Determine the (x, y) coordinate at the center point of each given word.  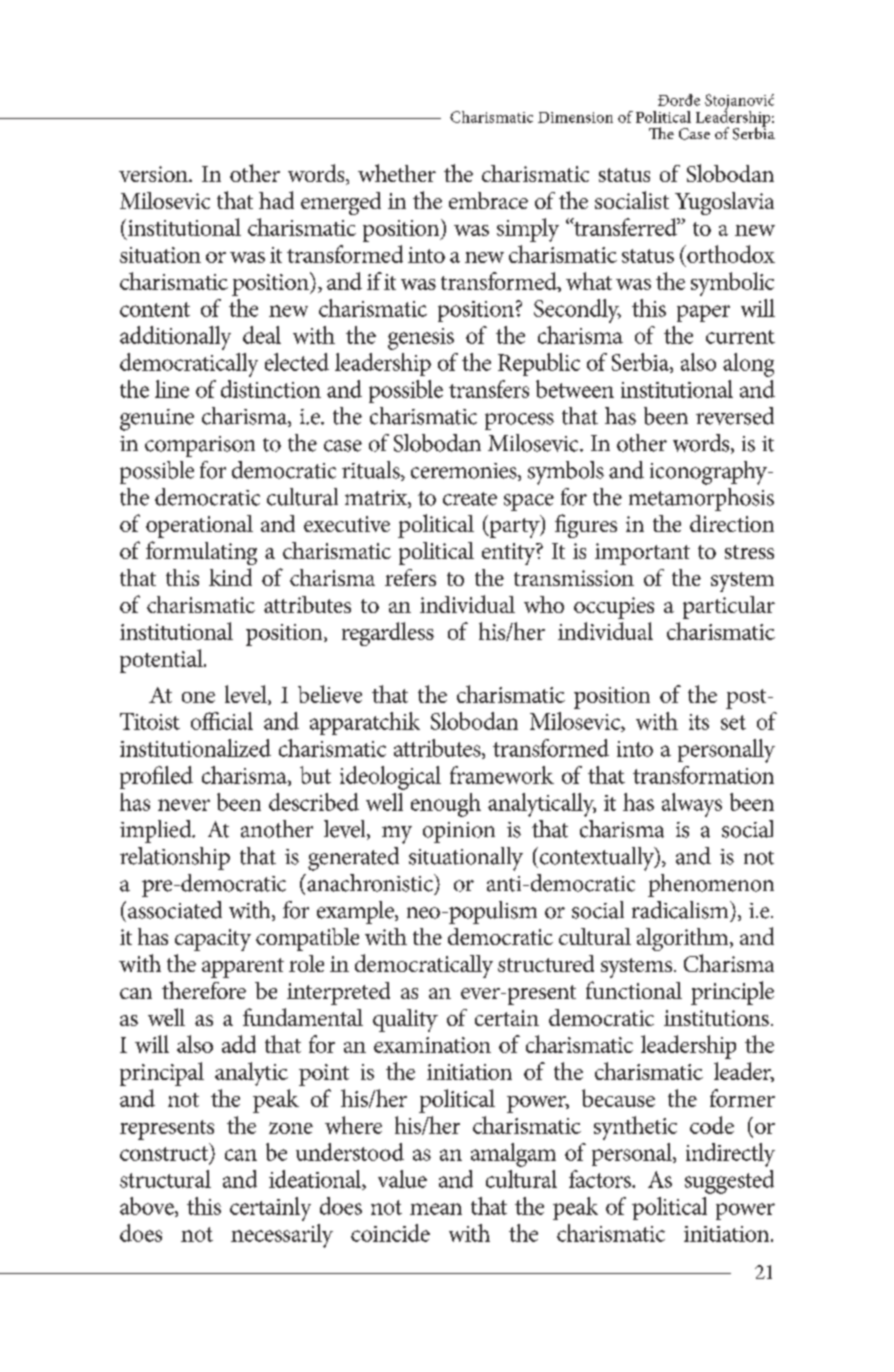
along (748, 365)
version (154, 174)
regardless (388, 634)
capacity (213, 940)
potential (162, 661)
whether (397, 173)
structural (165, 1179)
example (356, 912)
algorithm (684, 939)
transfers (489, 389)
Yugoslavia (724, 203)
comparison (200, 446)
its (699, 722)
